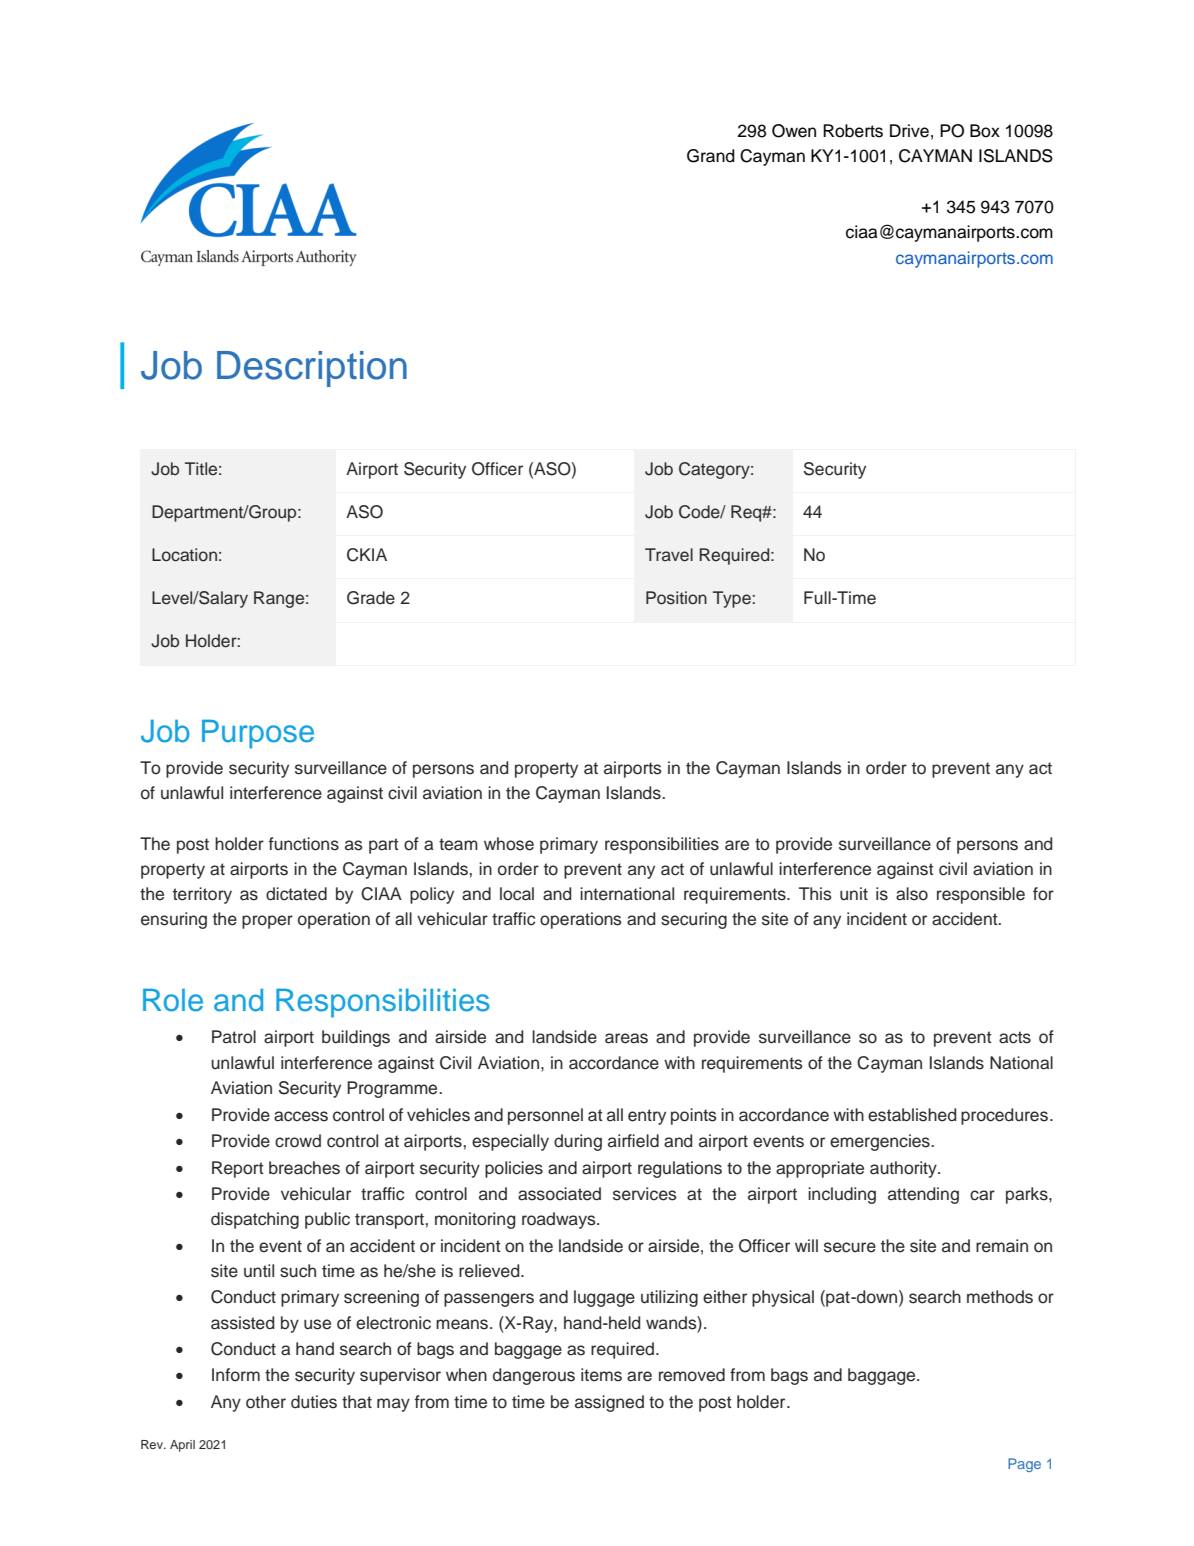 The image size is (1194, 1546). What do you see at coordinates (312, 369) in the screenshot?
I see `Description` at bounding box center [312, 369].
